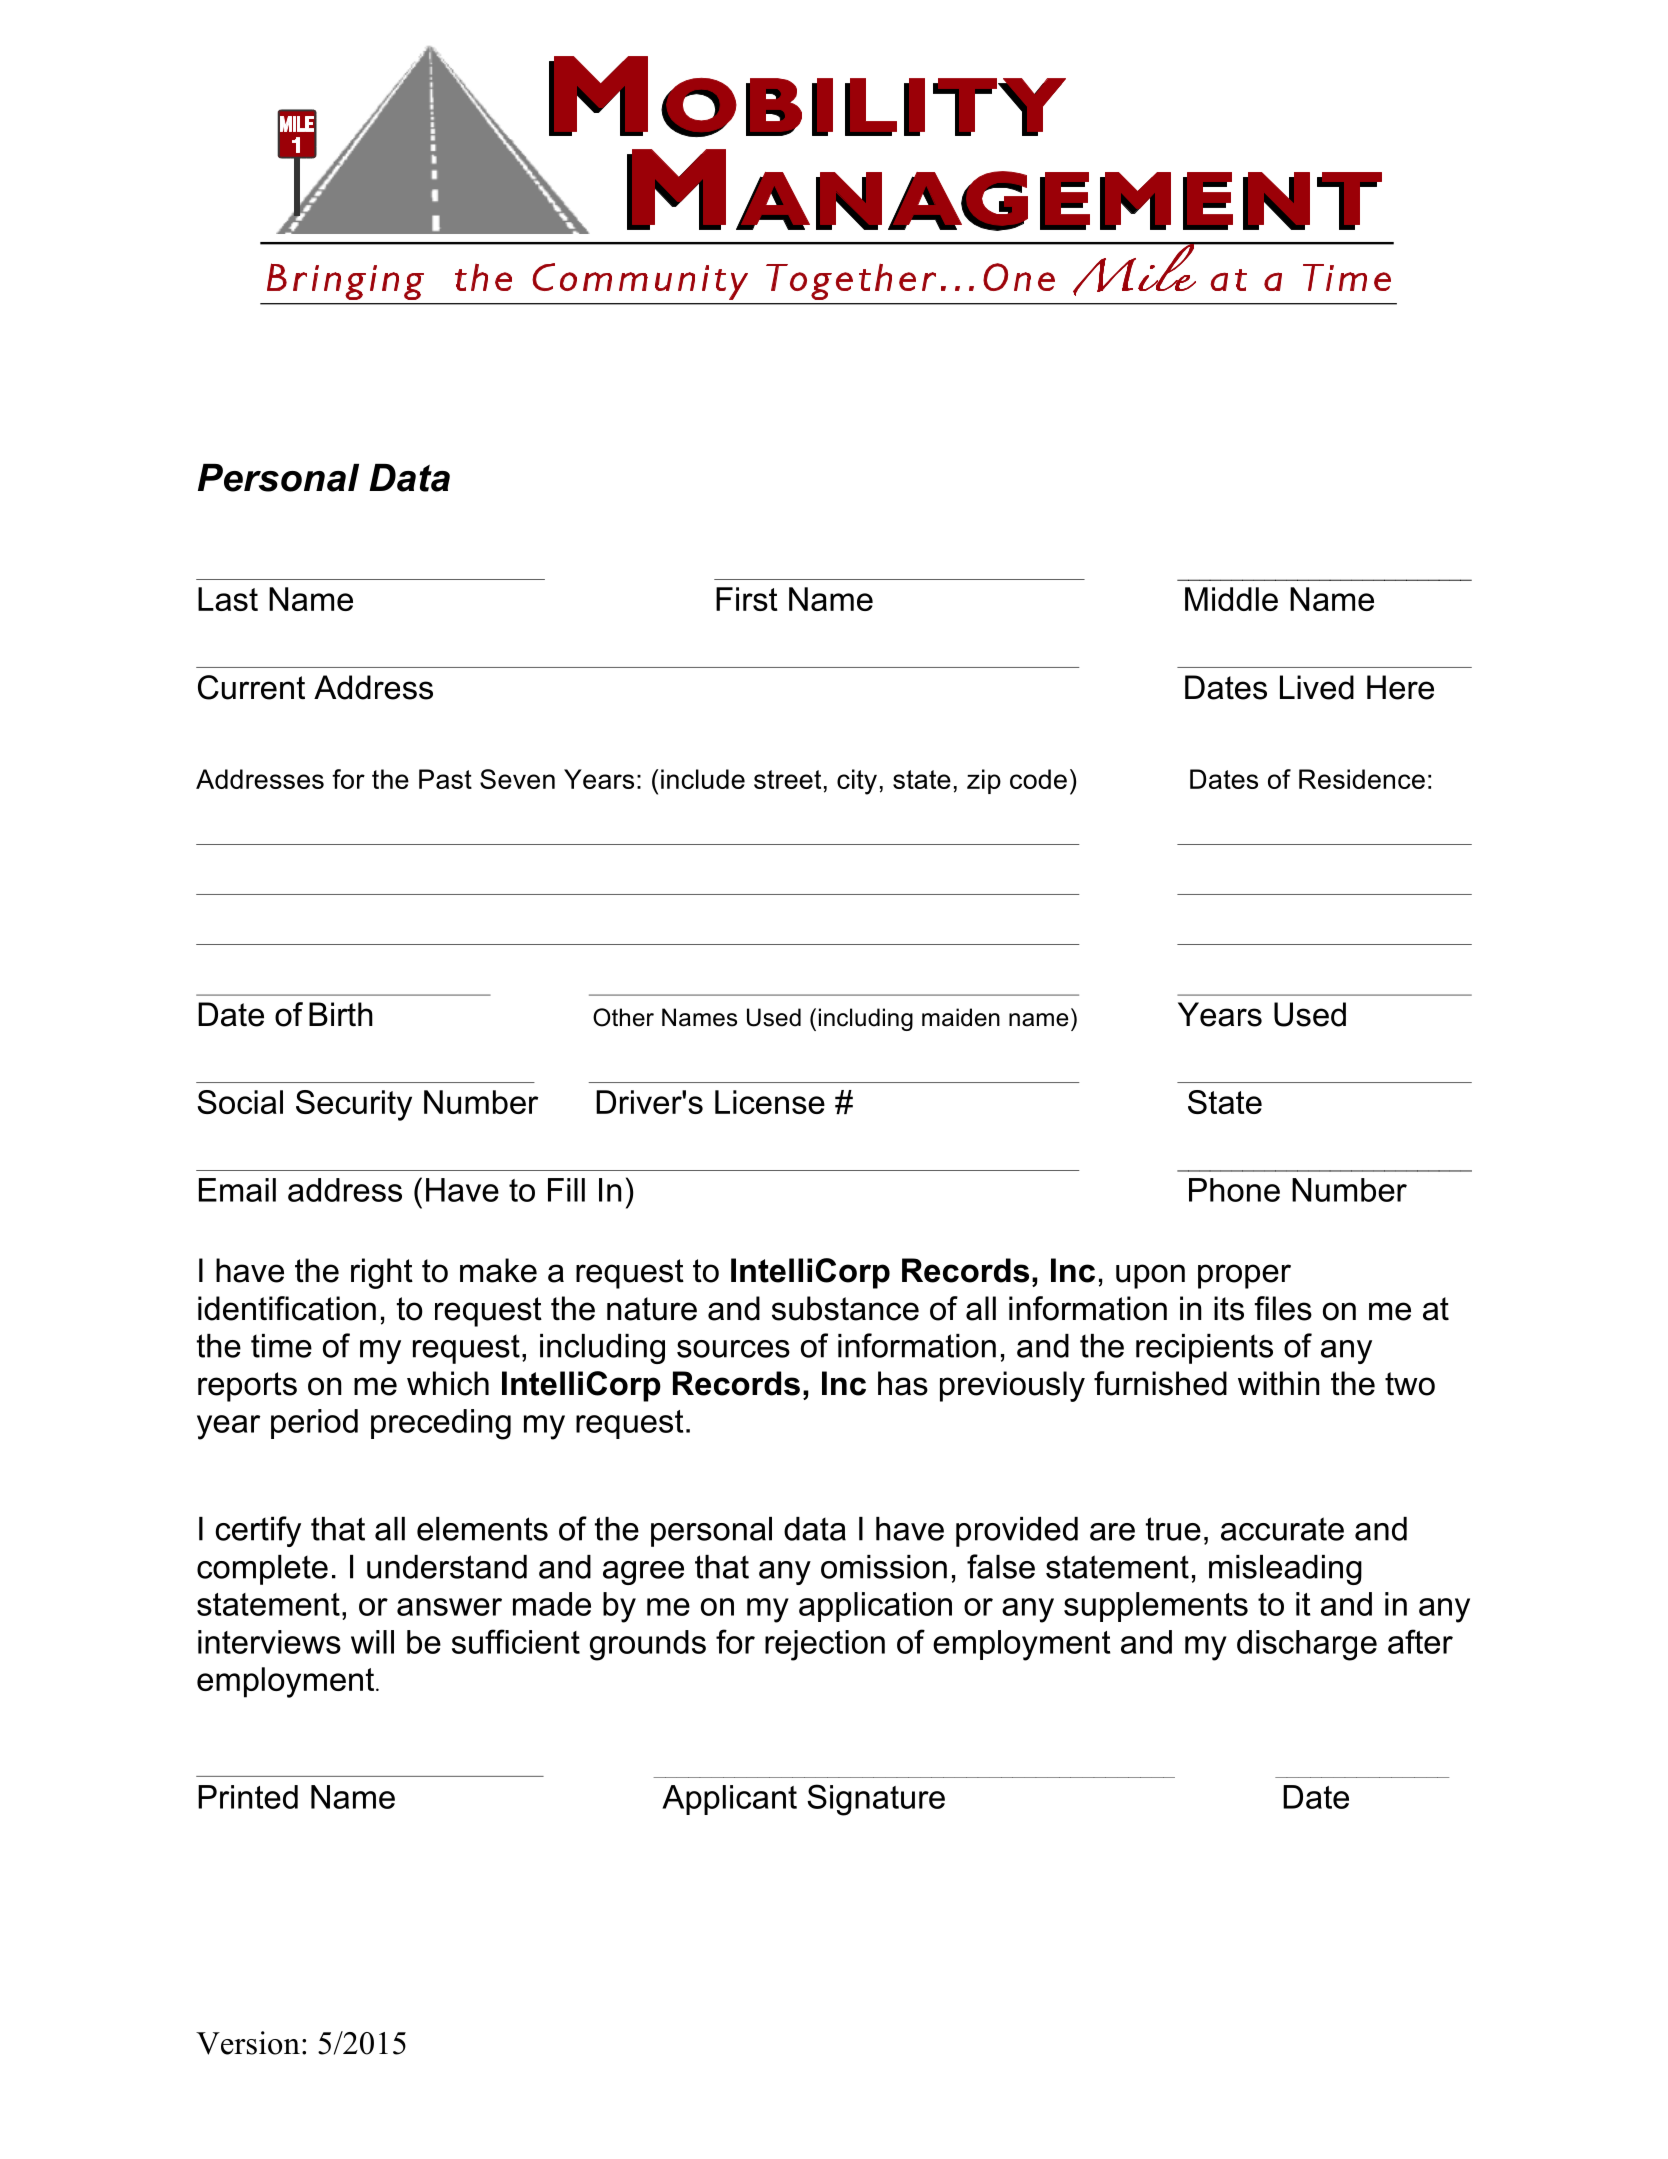 The height and width of the page is (2159, 1668). I want to click on substance, so click(845, 1308).
